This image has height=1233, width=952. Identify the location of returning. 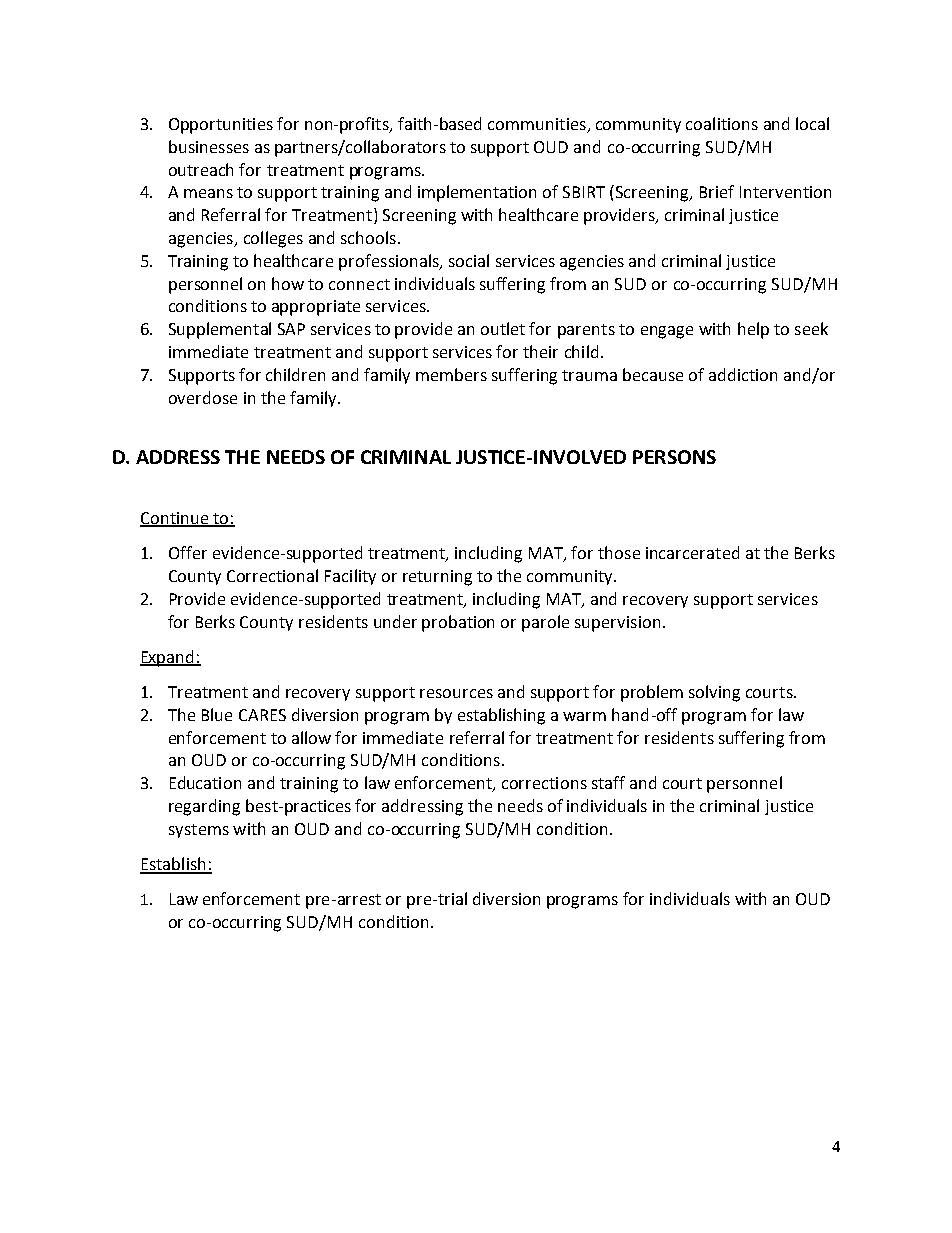
(437, 578).
